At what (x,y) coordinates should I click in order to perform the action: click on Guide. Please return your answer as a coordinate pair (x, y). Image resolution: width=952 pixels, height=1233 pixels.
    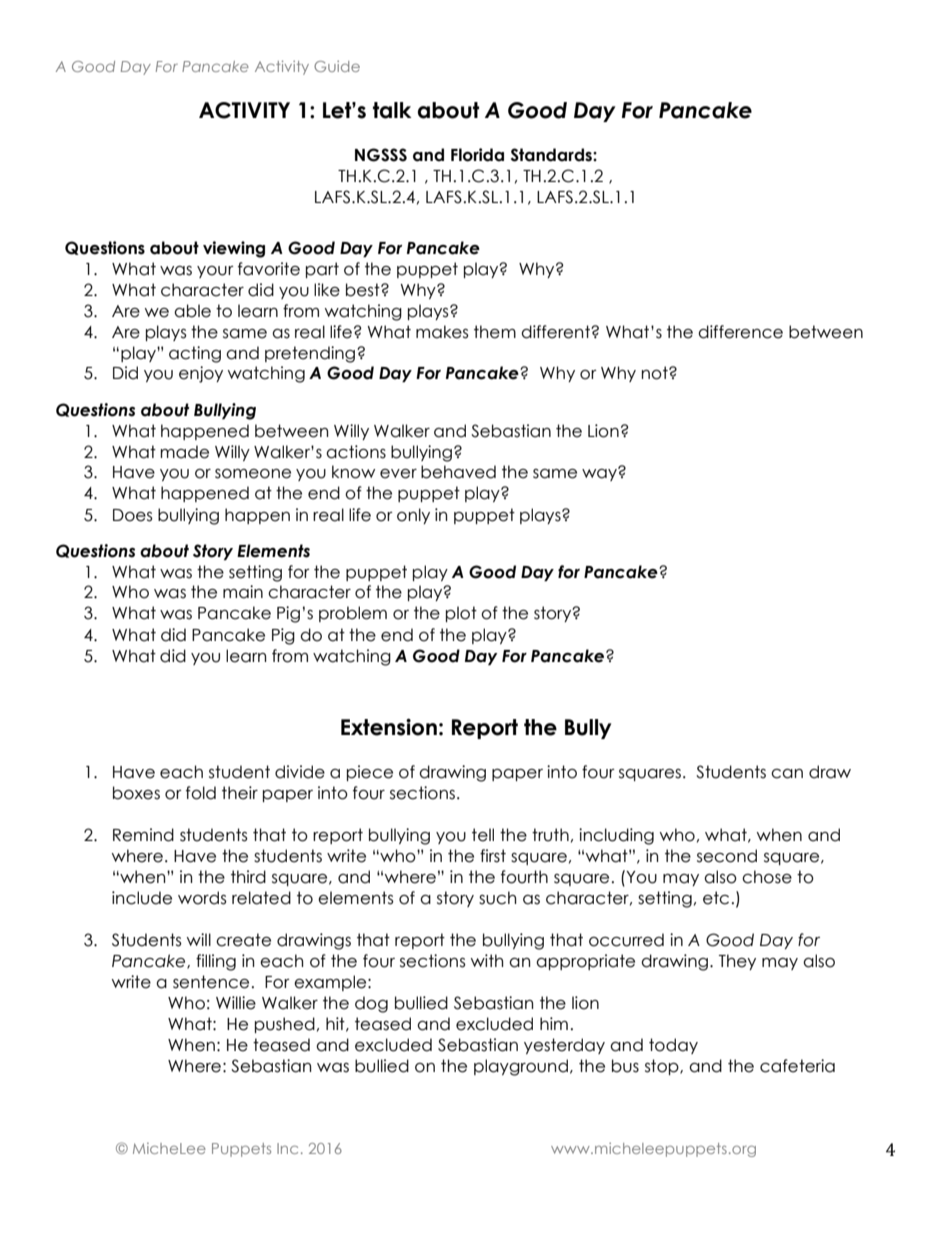
    Looking at the image, I should click on (337, 66).
